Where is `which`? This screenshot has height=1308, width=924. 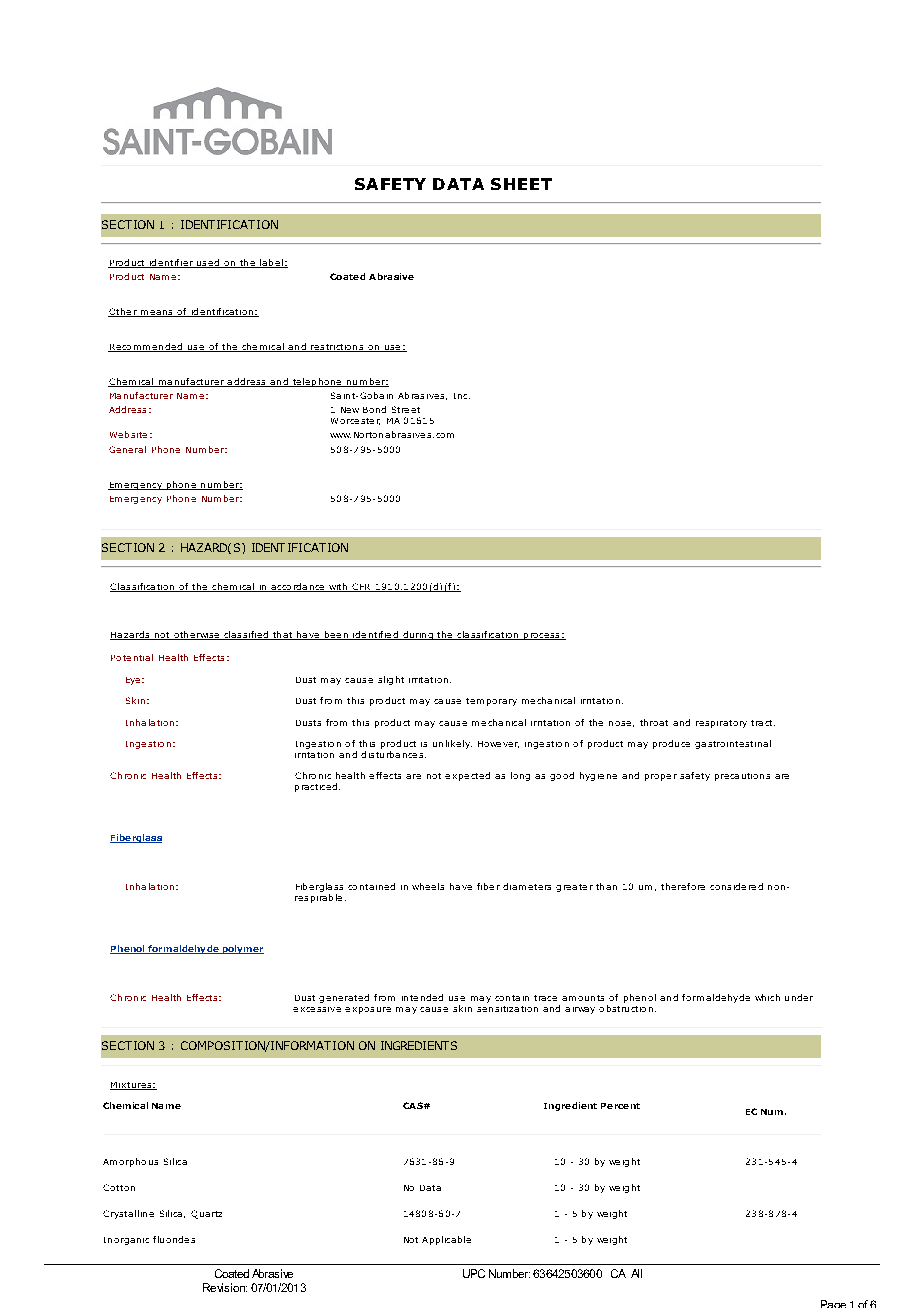 which is located at coordinates (767, 997).
